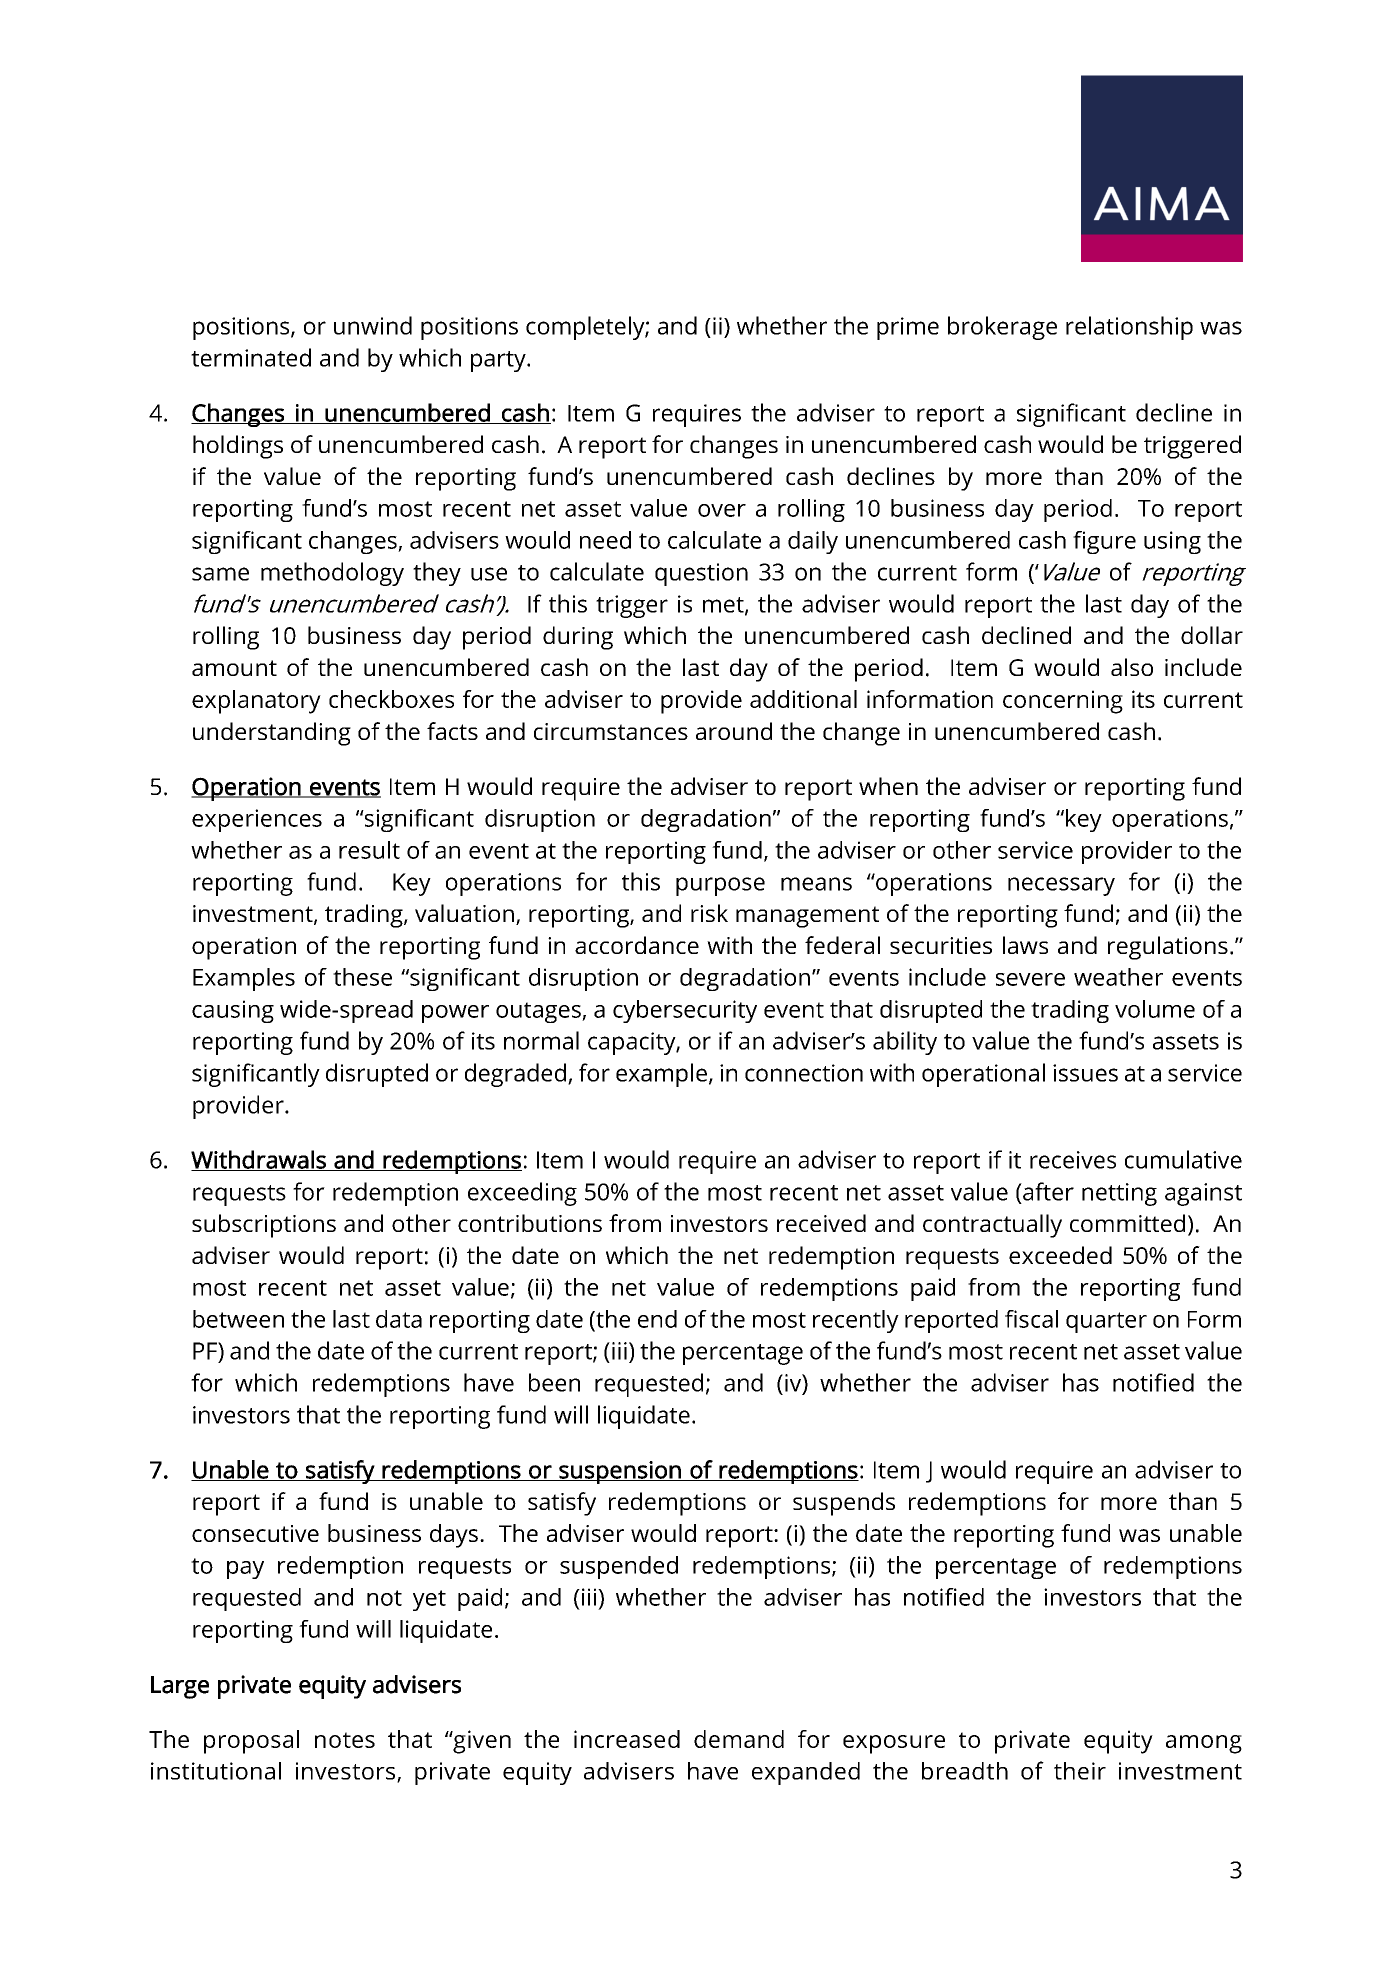 The height and width of the document is (1968, 1392). I want to click on notes, so click(345, 1740).
